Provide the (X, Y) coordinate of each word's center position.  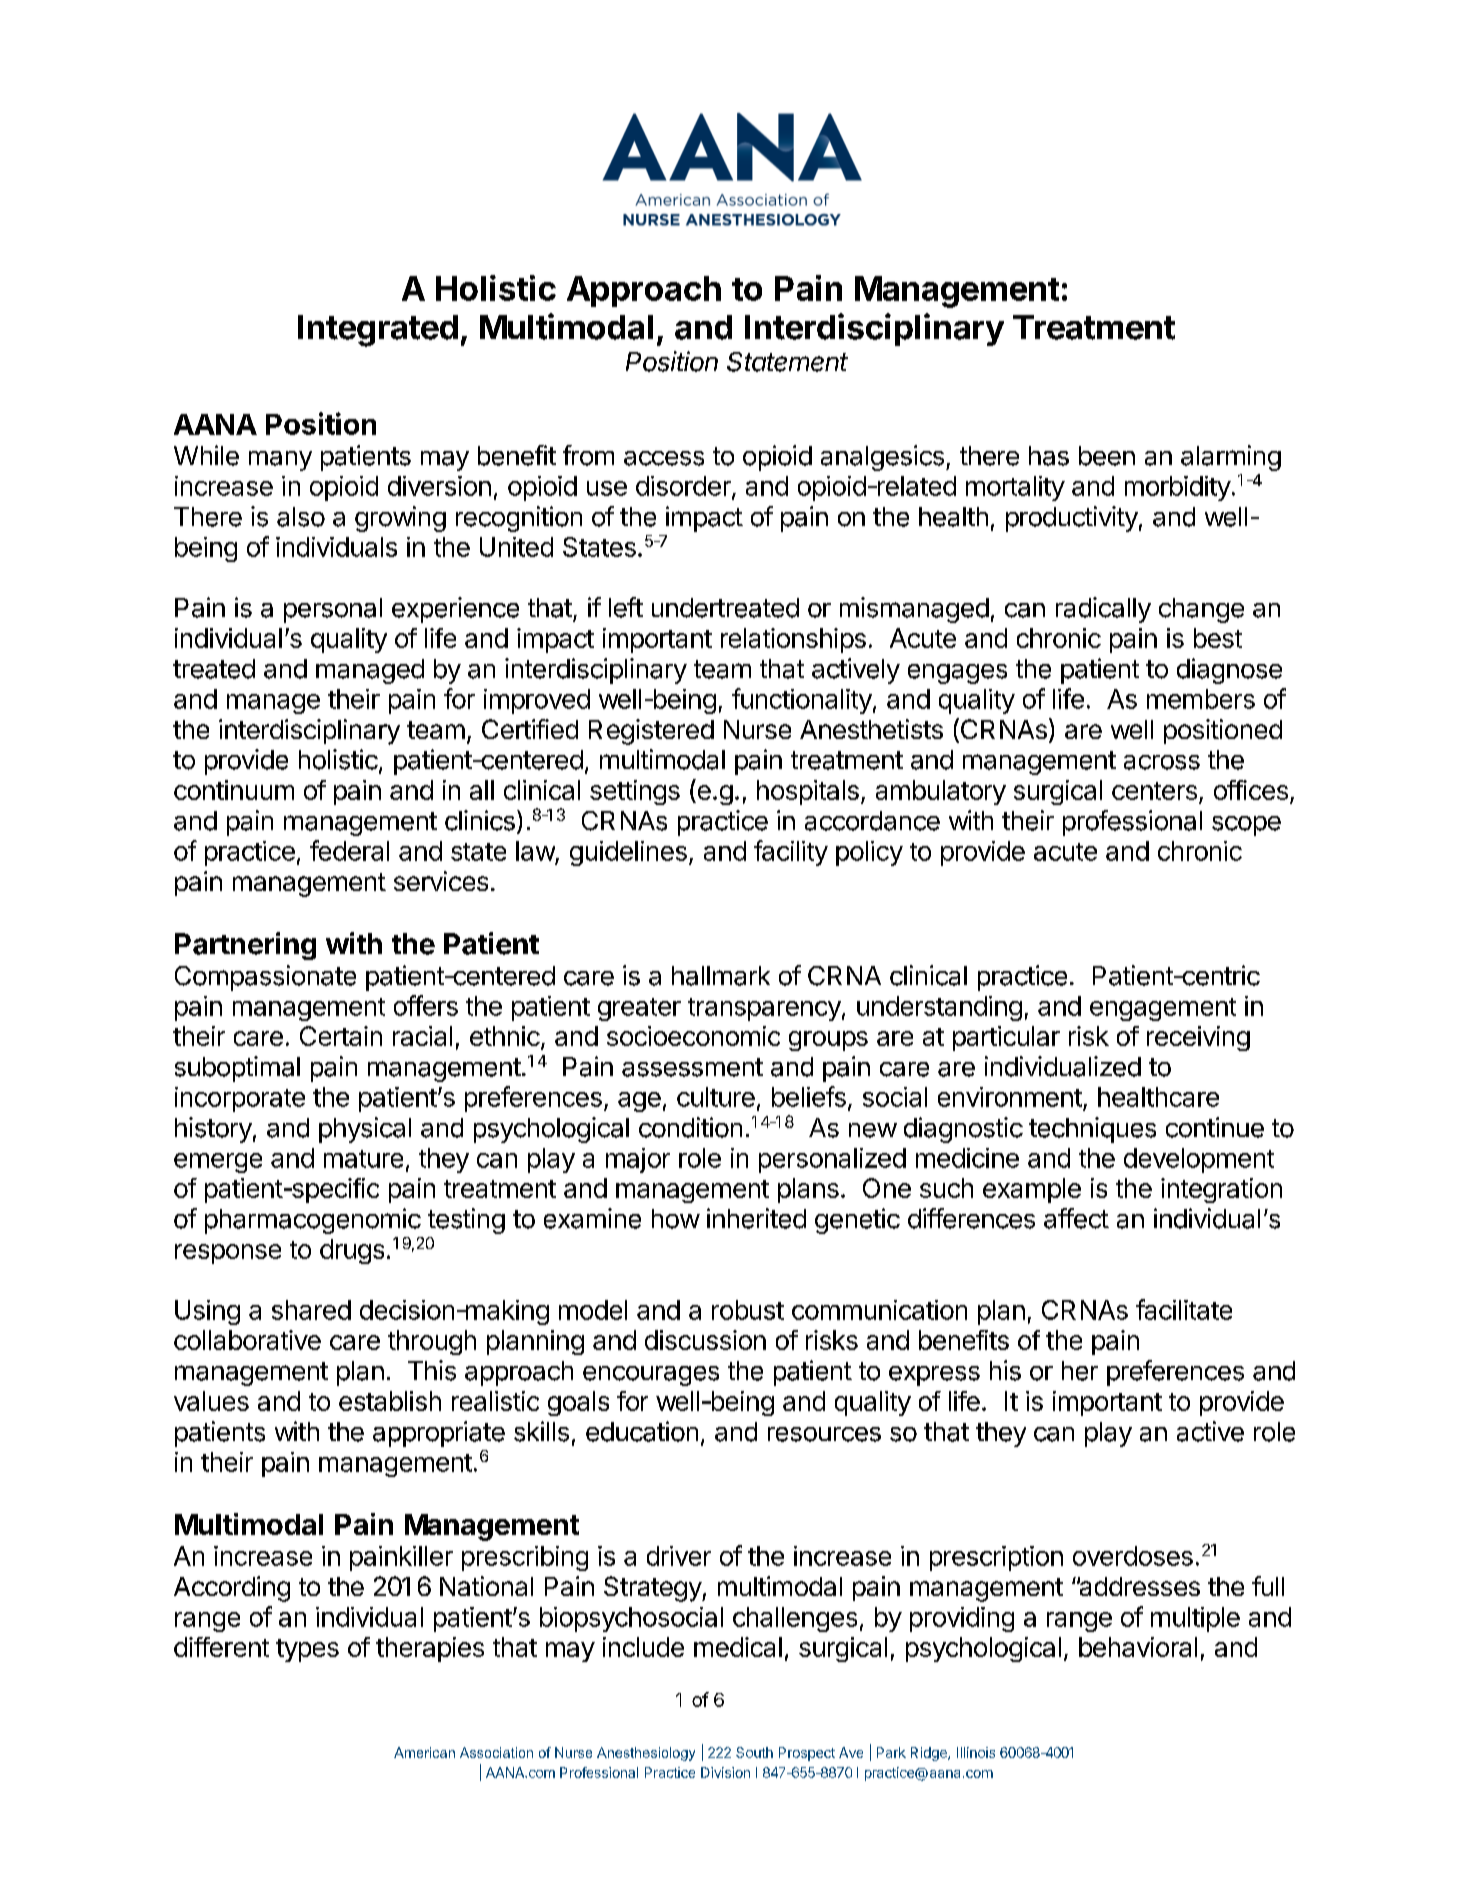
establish (390, 1401)
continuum (234, 790)
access (664, 458)
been (1107, 456)
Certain (341, 1036)
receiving (1198, 1038)
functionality (802, 701)
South (754, 1752)
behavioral (1138, 1647)
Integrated (378, 331)
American (424, 1752)
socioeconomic (693, 1036)
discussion (705, 1340)
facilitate (1184, 1309)
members (1201, 699)
